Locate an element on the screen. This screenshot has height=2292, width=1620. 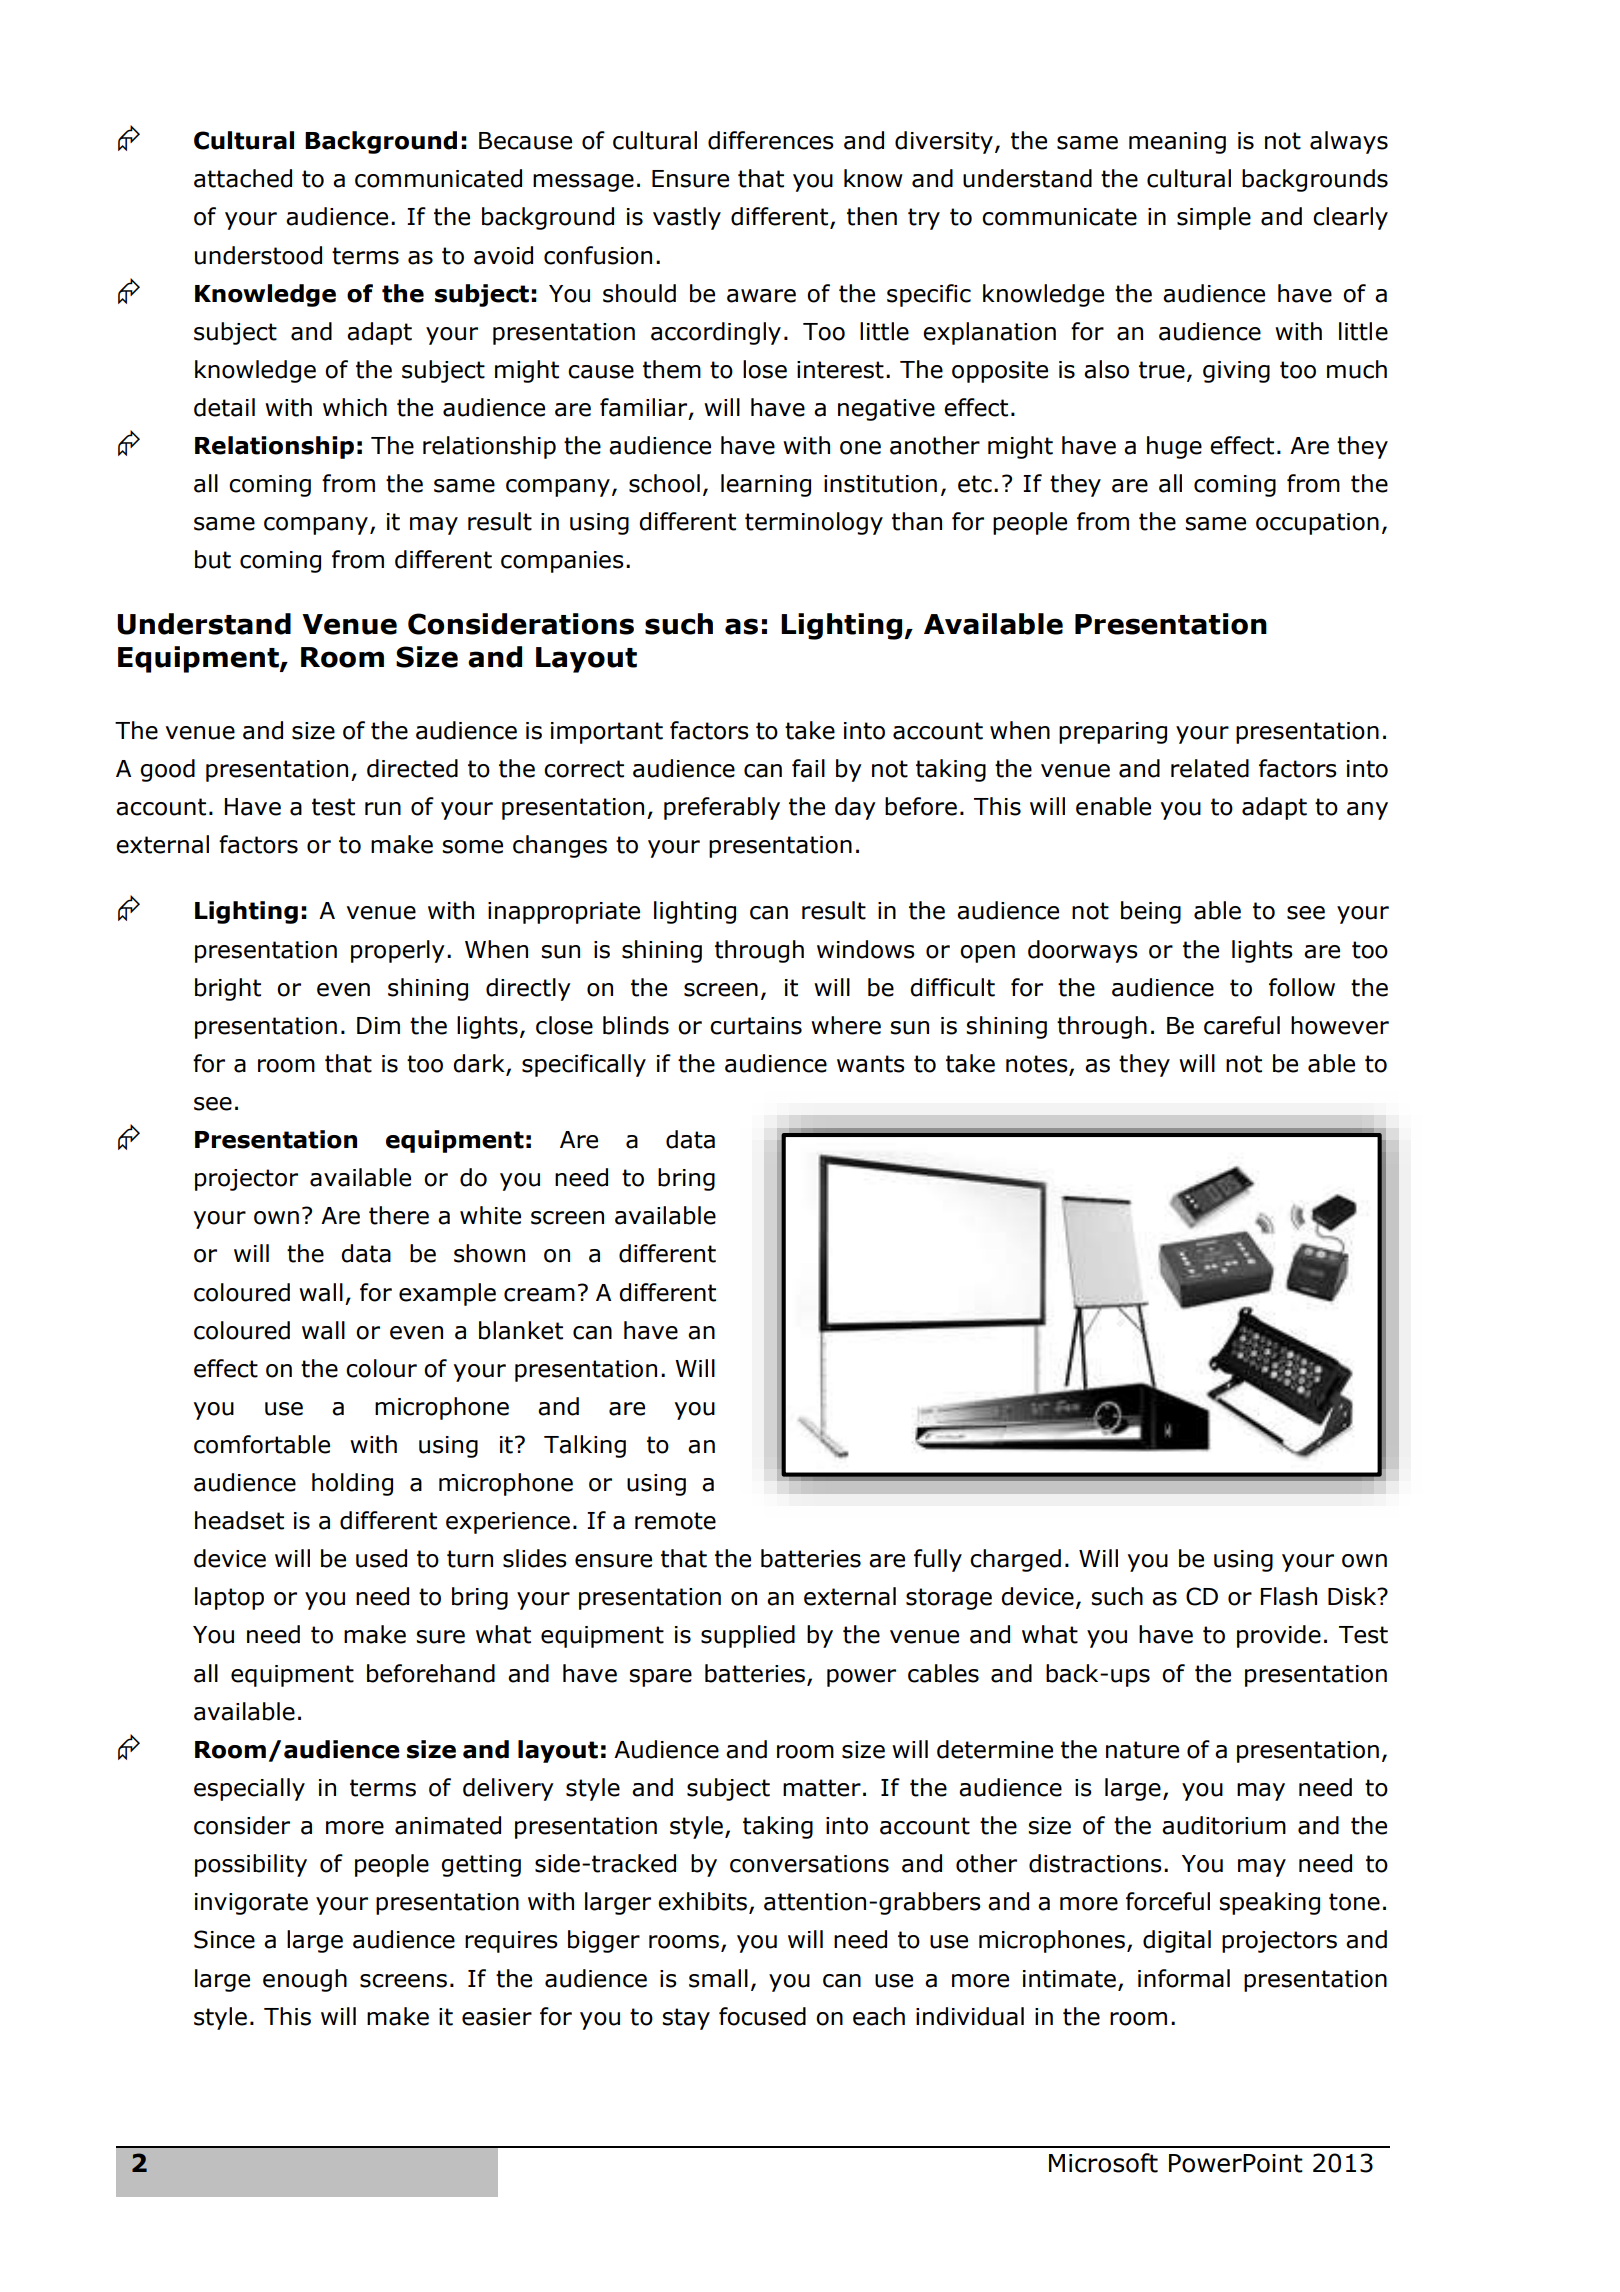
differences is located at coordinates (771, 140).
